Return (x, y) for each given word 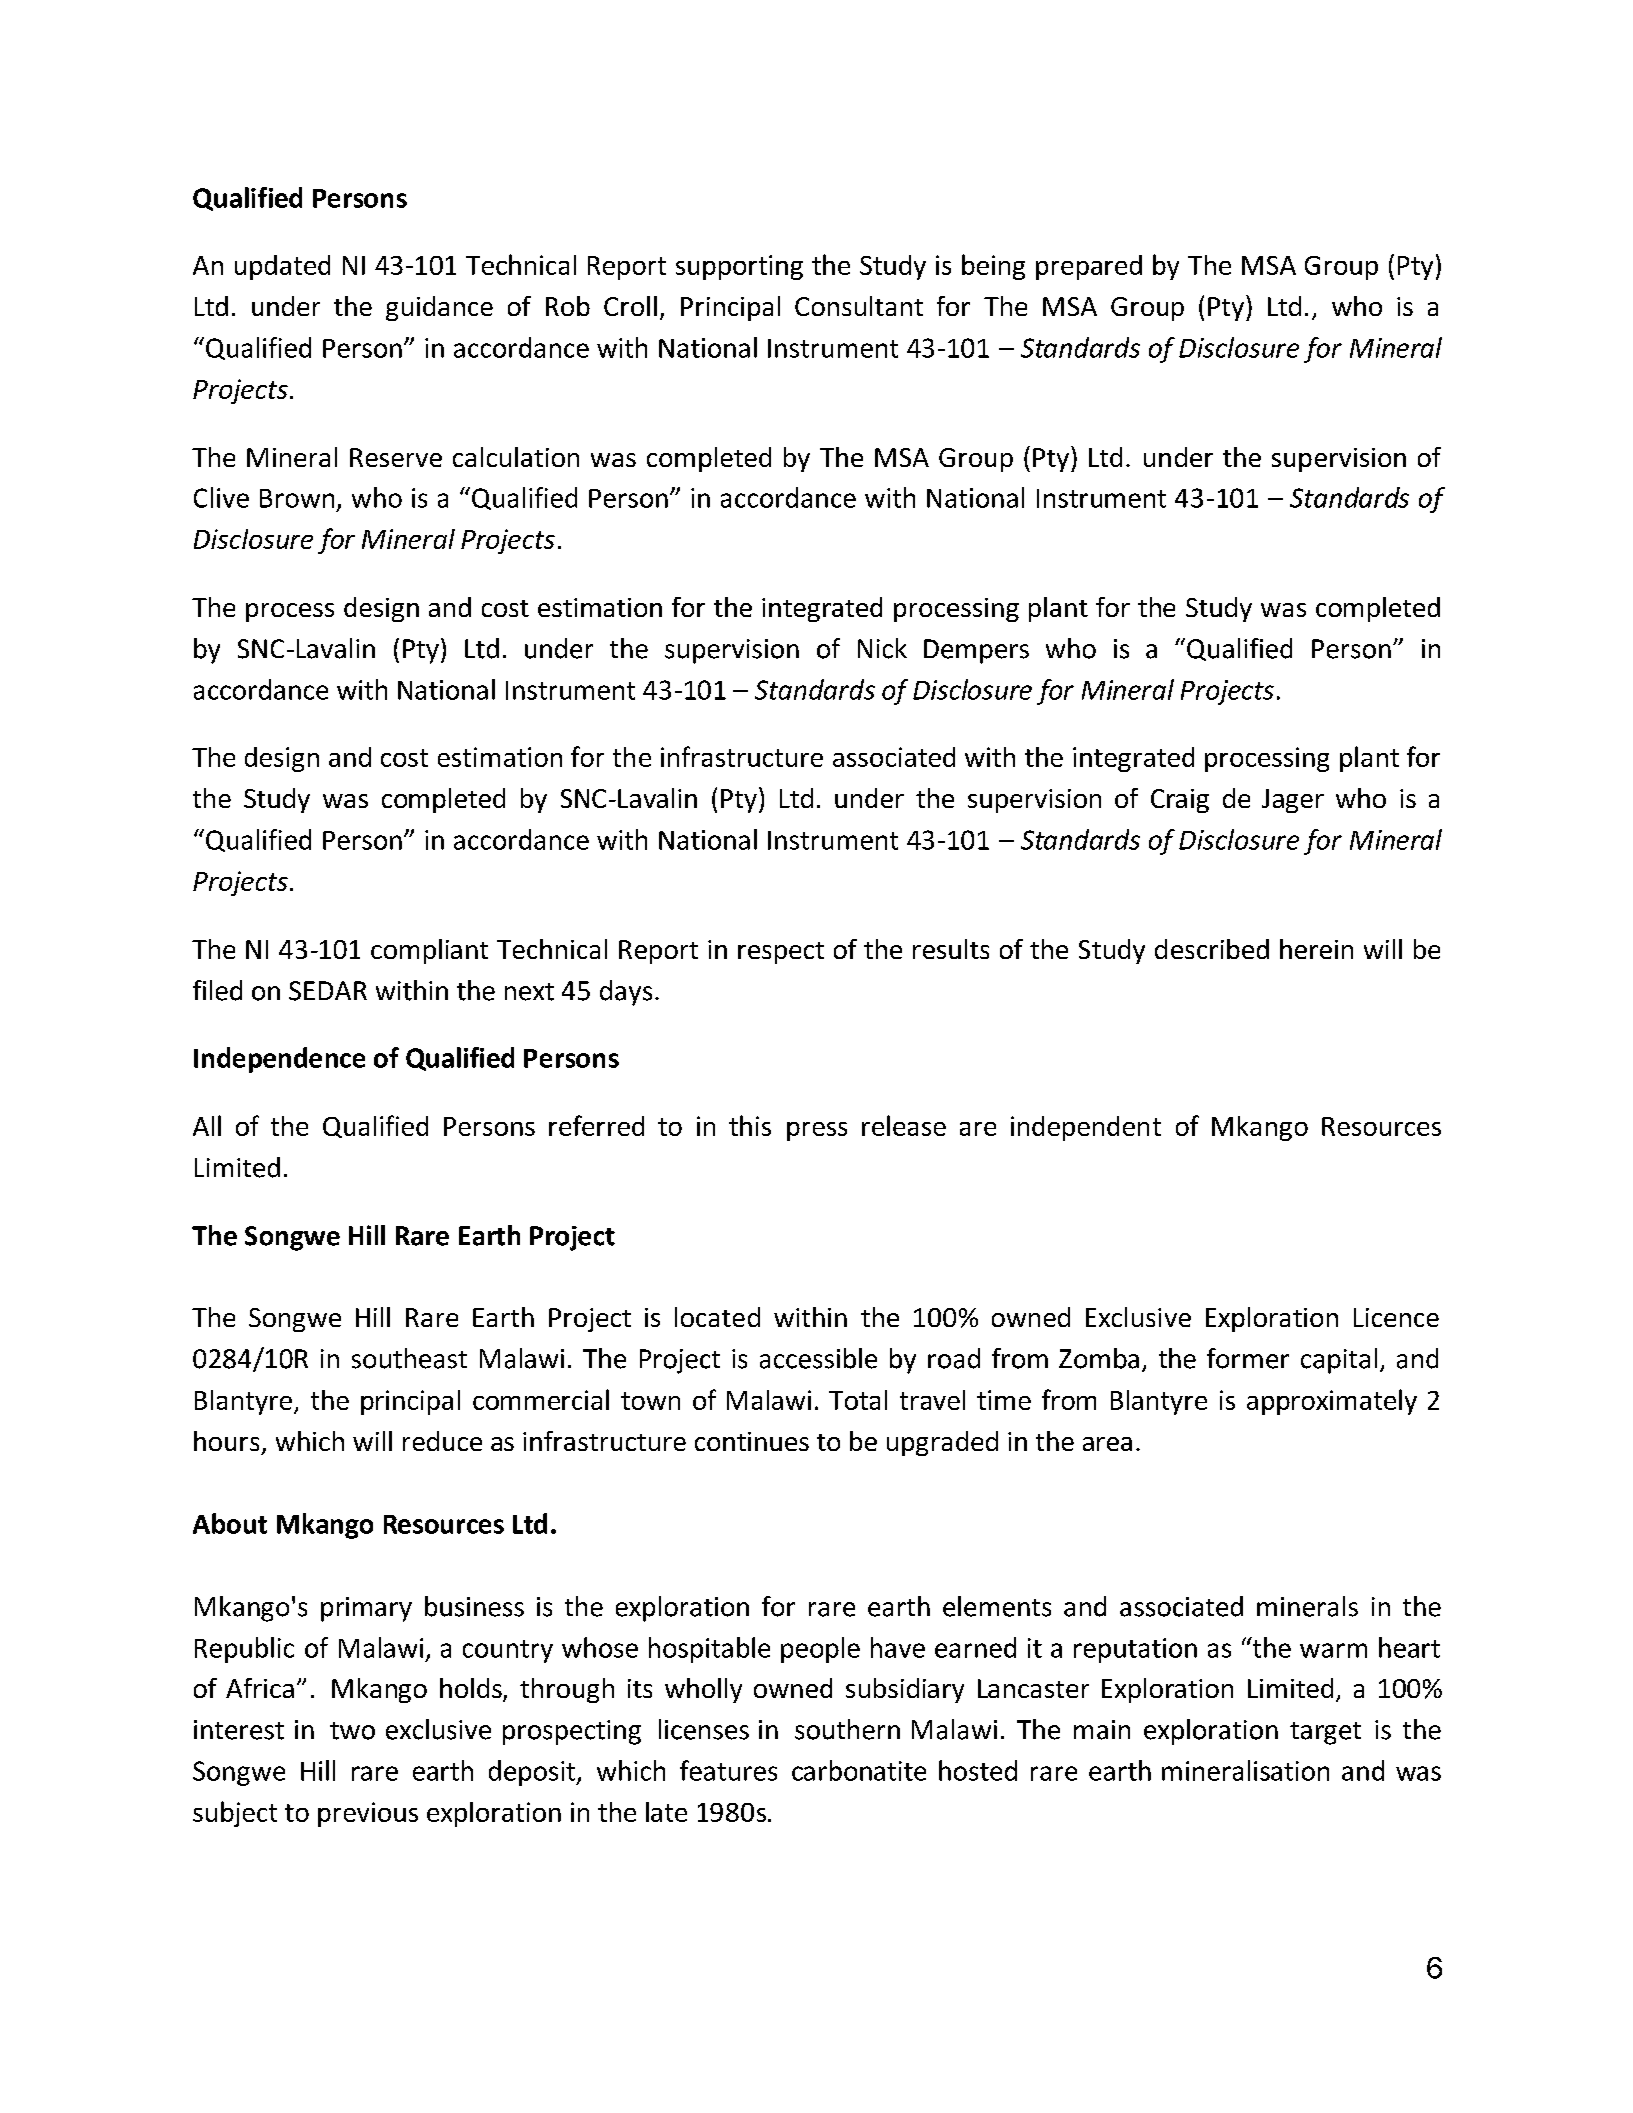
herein (1316, 949)
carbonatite (859, 1770)
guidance (439, 308)
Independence (279, 1060)
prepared (1089, 267)
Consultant (859, 306)
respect (781, 953)
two (352, 1731)
